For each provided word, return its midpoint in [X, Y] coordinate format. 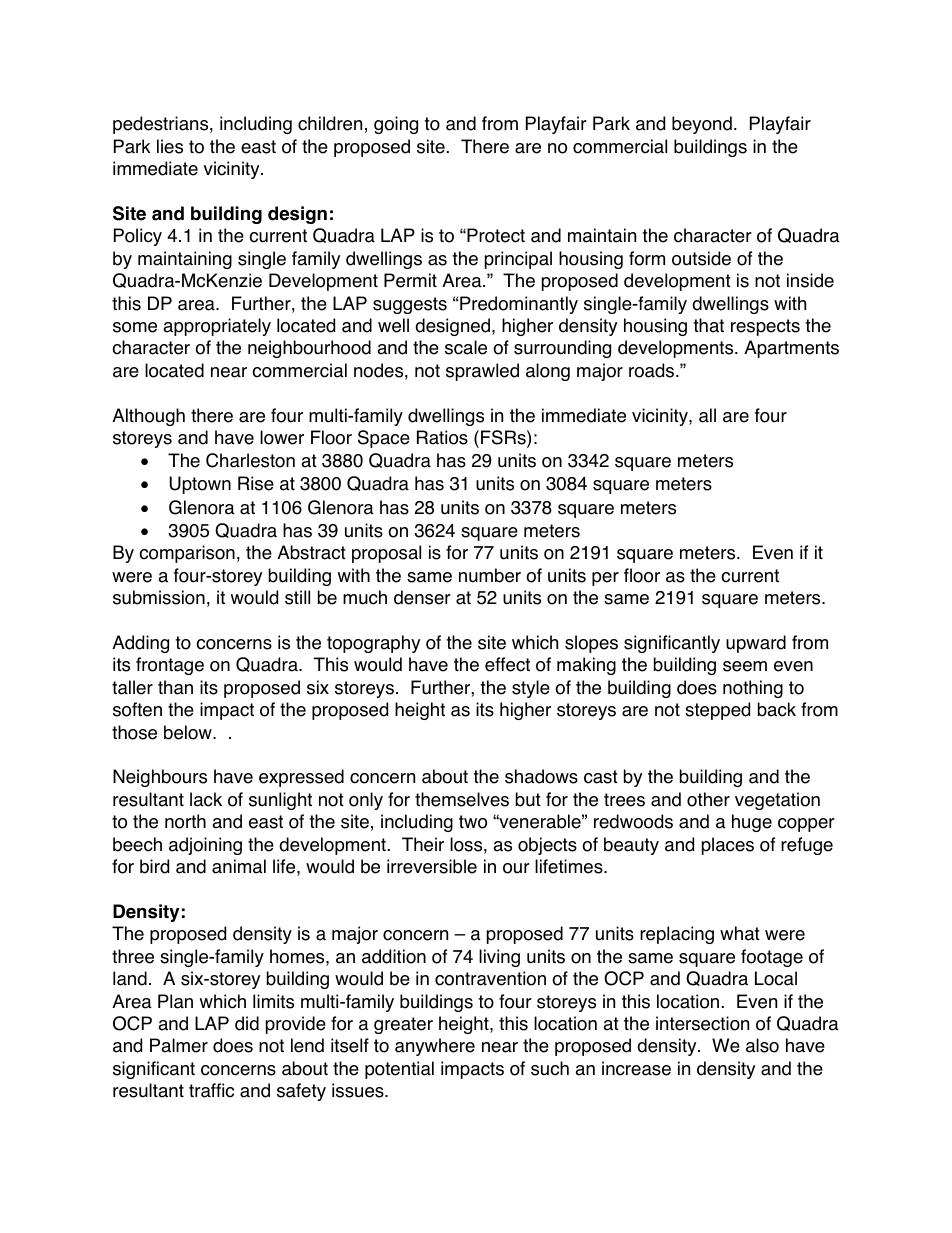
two [473, 822]
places [728, 846]
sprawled [482, 372]
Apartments [791, 349]
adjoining [205, 846]
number [490, 575]
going [396, 125]
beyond [702, 125]
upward [756, 644]
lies [170, 146]
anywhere [435, 1047]
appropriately [217, 327]
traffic [211, 1090]
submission [159, 597]
